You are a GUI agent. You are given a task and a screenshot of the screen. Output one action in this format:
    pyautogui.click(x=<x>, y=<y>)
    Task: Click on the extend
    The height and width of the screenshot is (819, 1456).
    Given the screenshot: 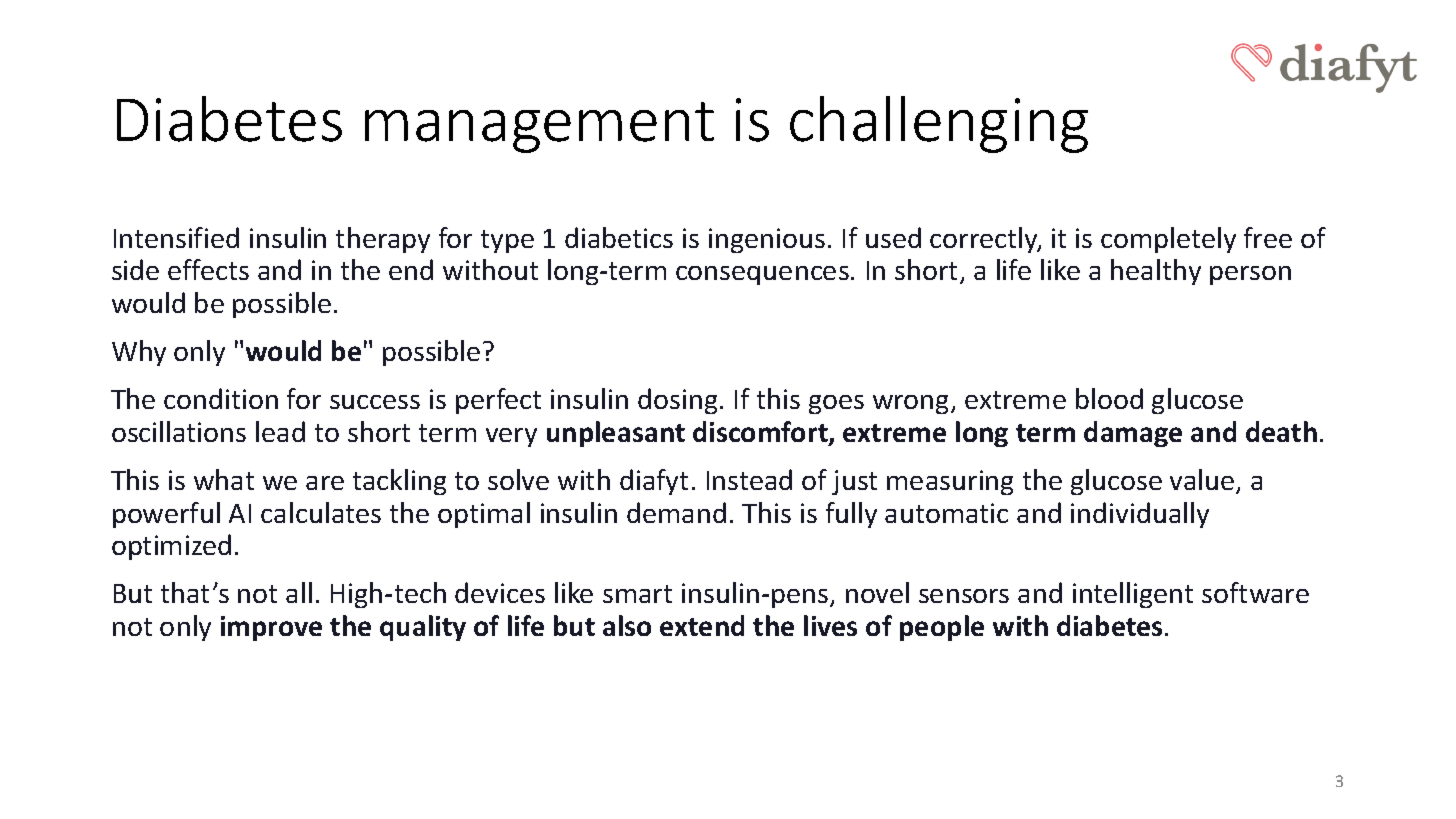 What is the action you would take?
    pyautogui.click(x=702, y=625)
